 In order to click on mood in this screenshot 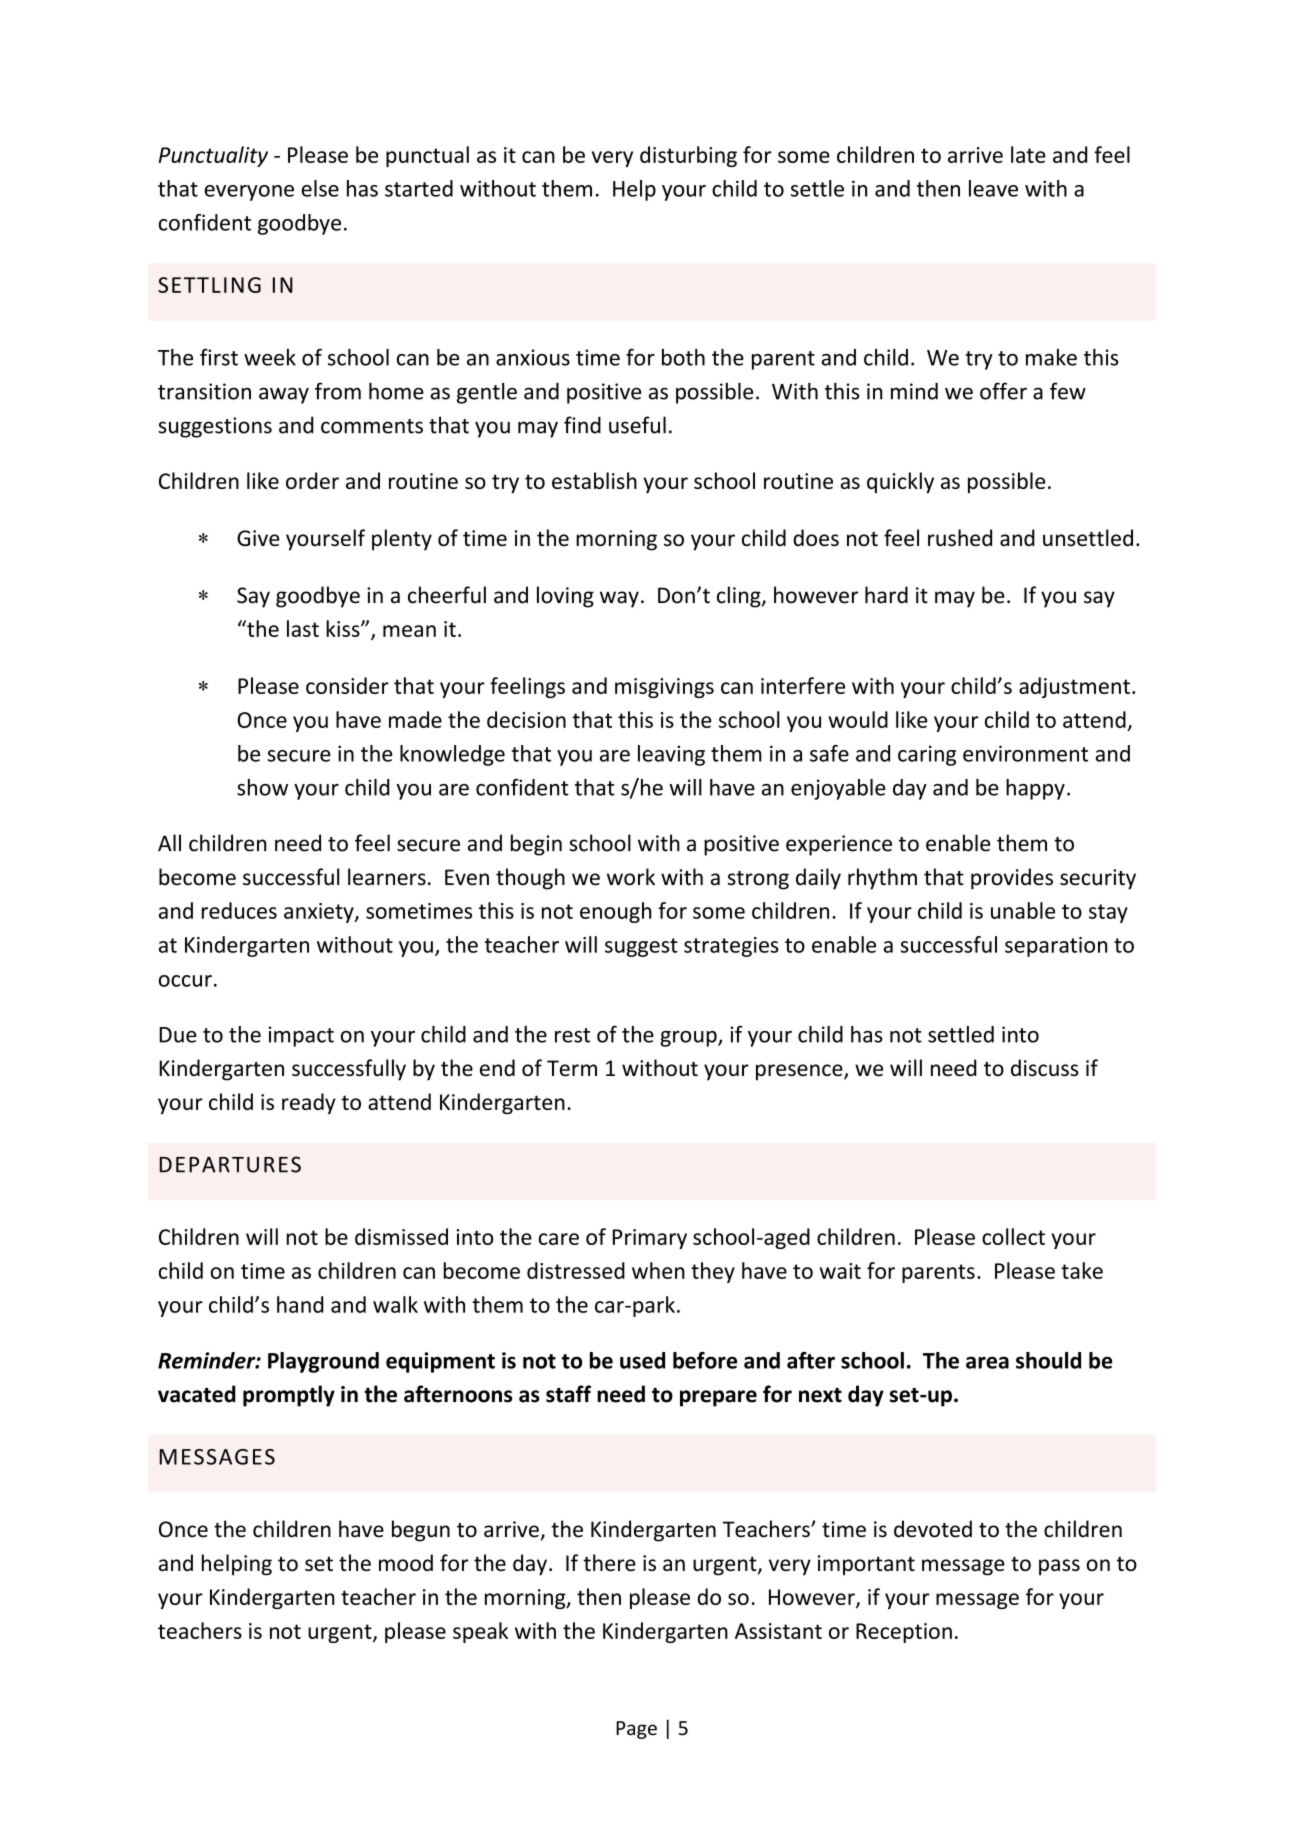, I will do `click(406, 1562)`.
